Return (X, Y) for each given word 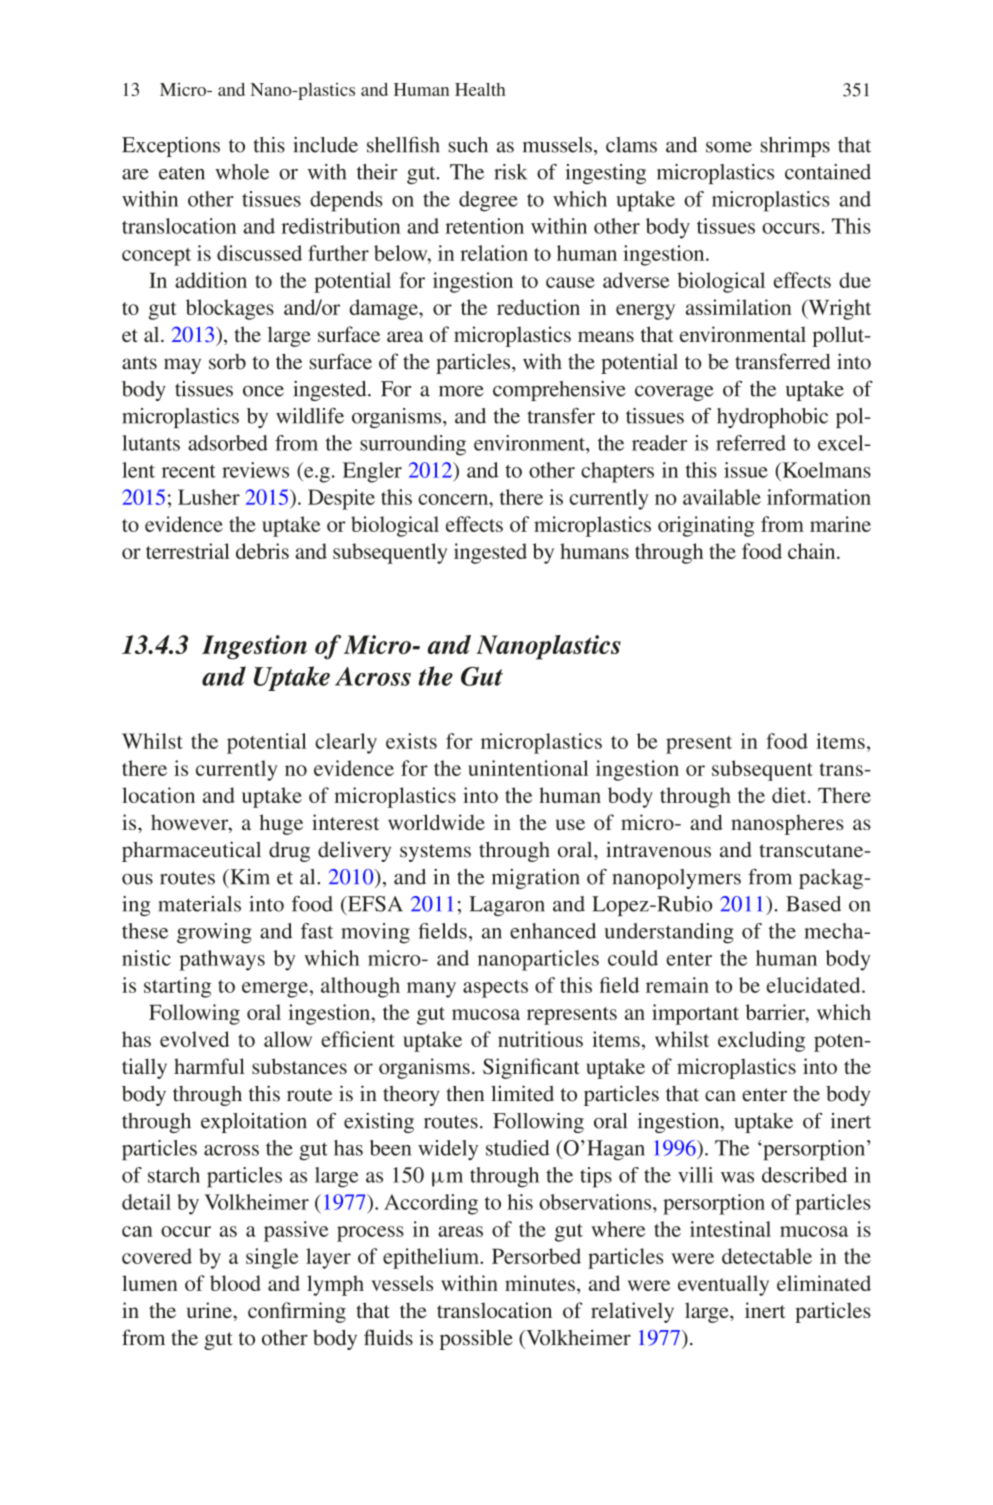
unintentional (528, 768)
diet (790, 795)
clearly (346, 743)
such (468, 145)
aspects (495, 989)
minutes (540, 1283)
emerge (275, 990)
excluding (761, 1041)
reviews (255, 470)
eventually (723, 1285)
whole (242, 172)
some (729, 147)
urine (210, 1310)
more (461, 391)
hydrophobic (772, 418)
